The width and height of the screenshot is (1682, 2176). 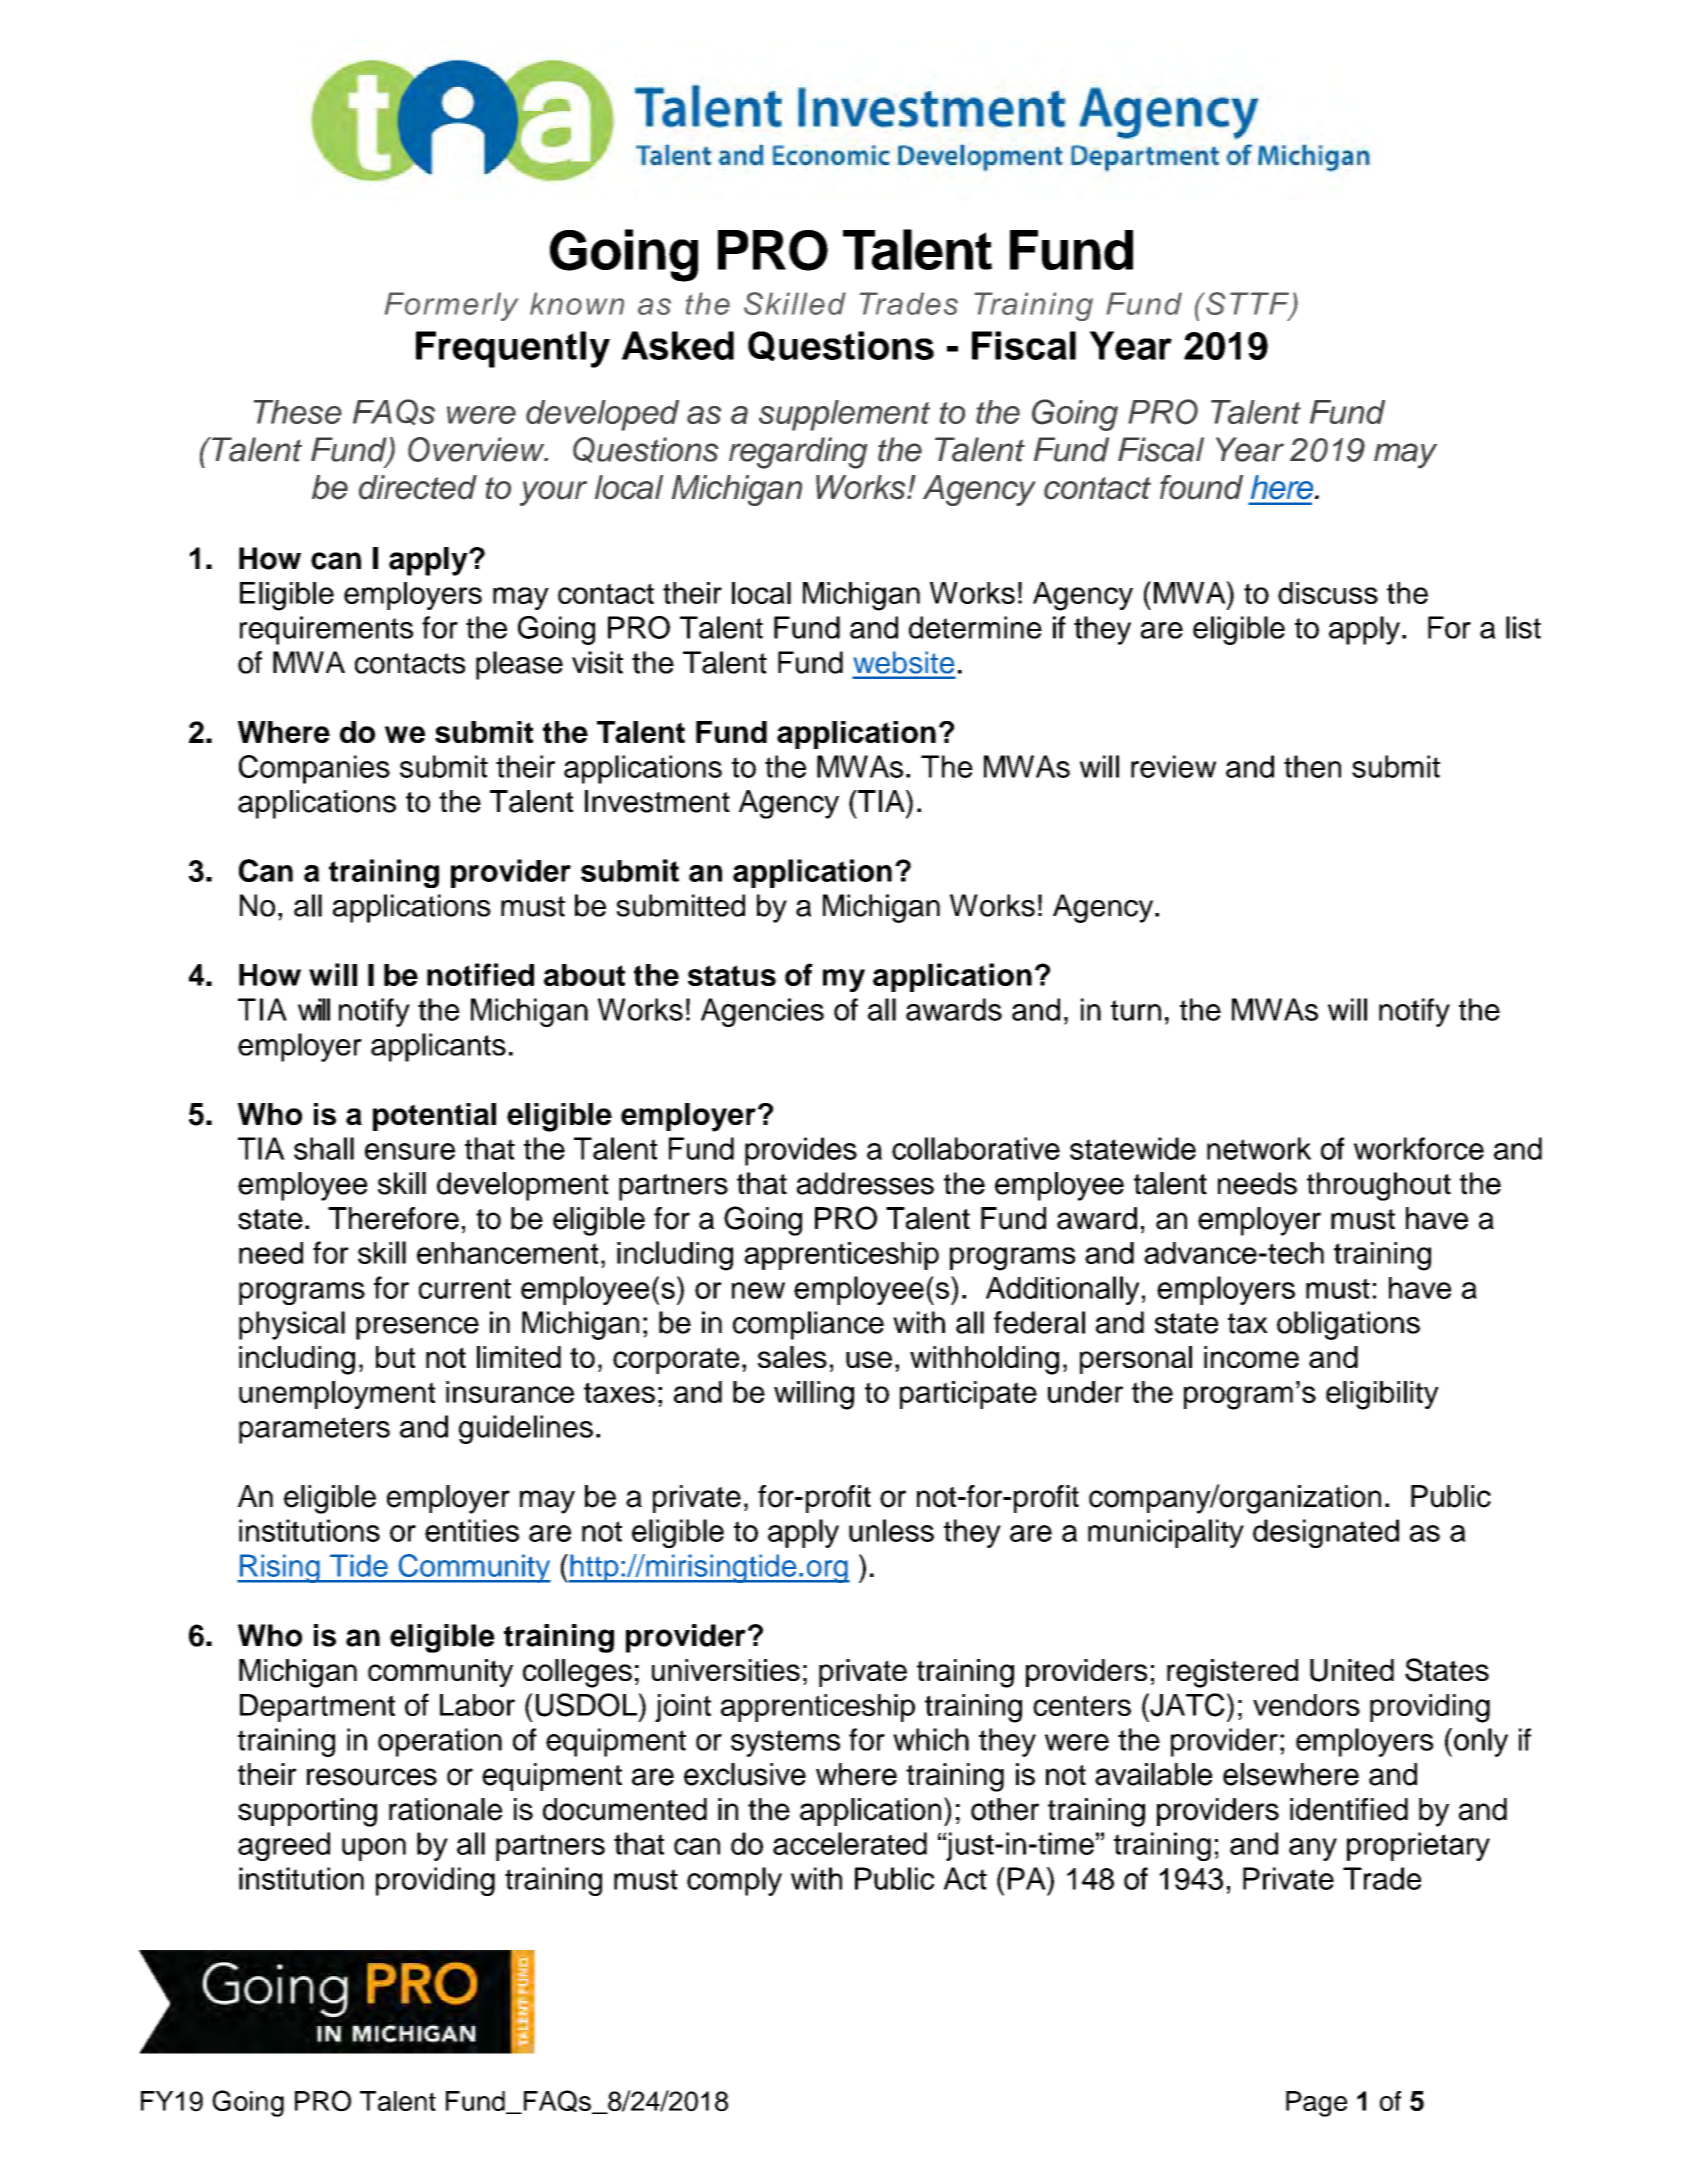 What do you see at coordinates (472, 1530) in the screenshot?
I see `entities` at bounding box center [472, 1530].
